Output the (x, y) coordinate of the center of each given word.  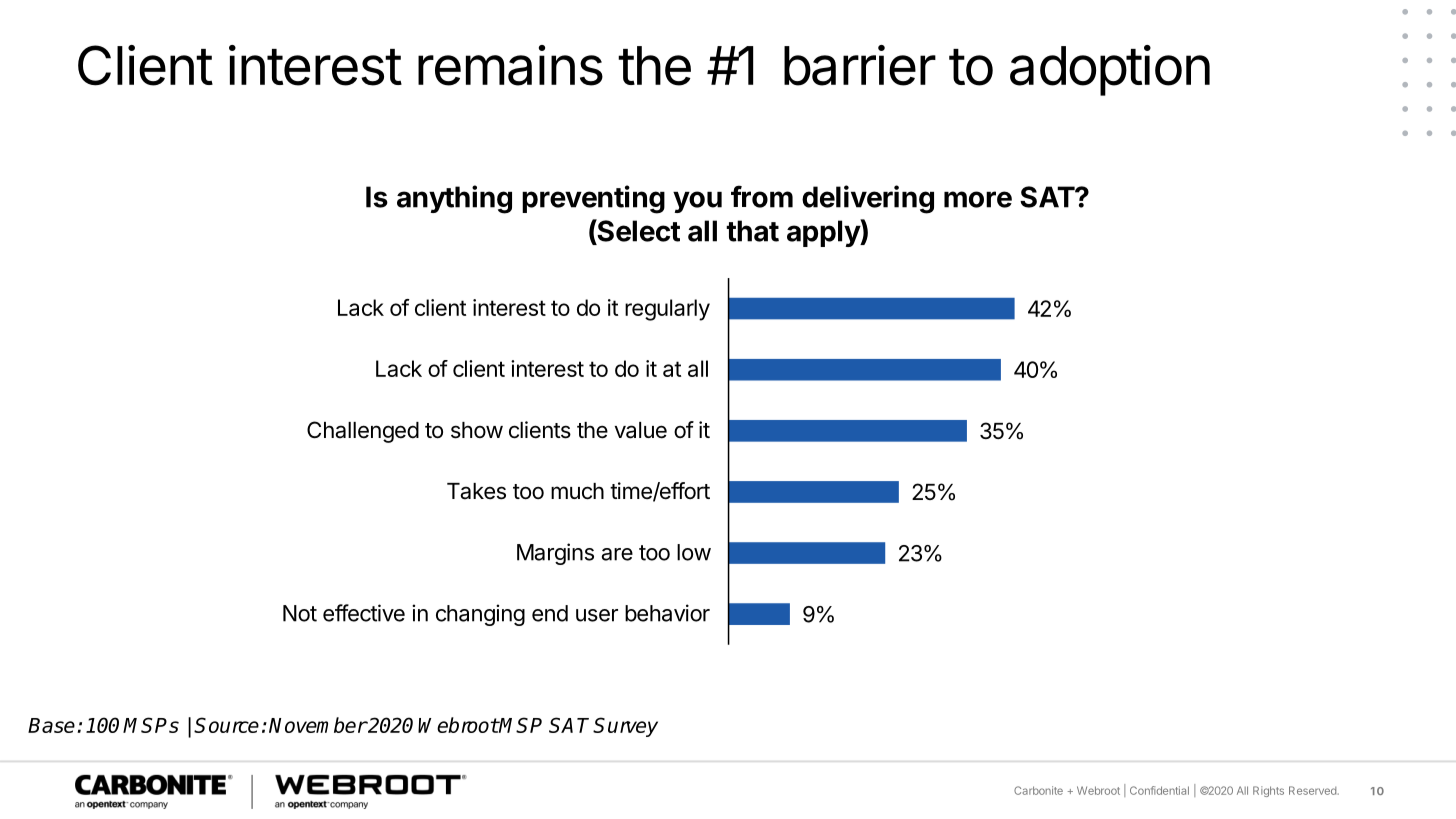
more (978, 199)
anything (454, 199)
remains (510, 65)
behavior (667, 613)
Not (300, 613)
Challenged (363, 432)
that (752, 231)
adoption (1110, 70)
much (577, 491)
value (641, 430)
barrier (860, 65)
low (694, 552)
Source (226, 725)
